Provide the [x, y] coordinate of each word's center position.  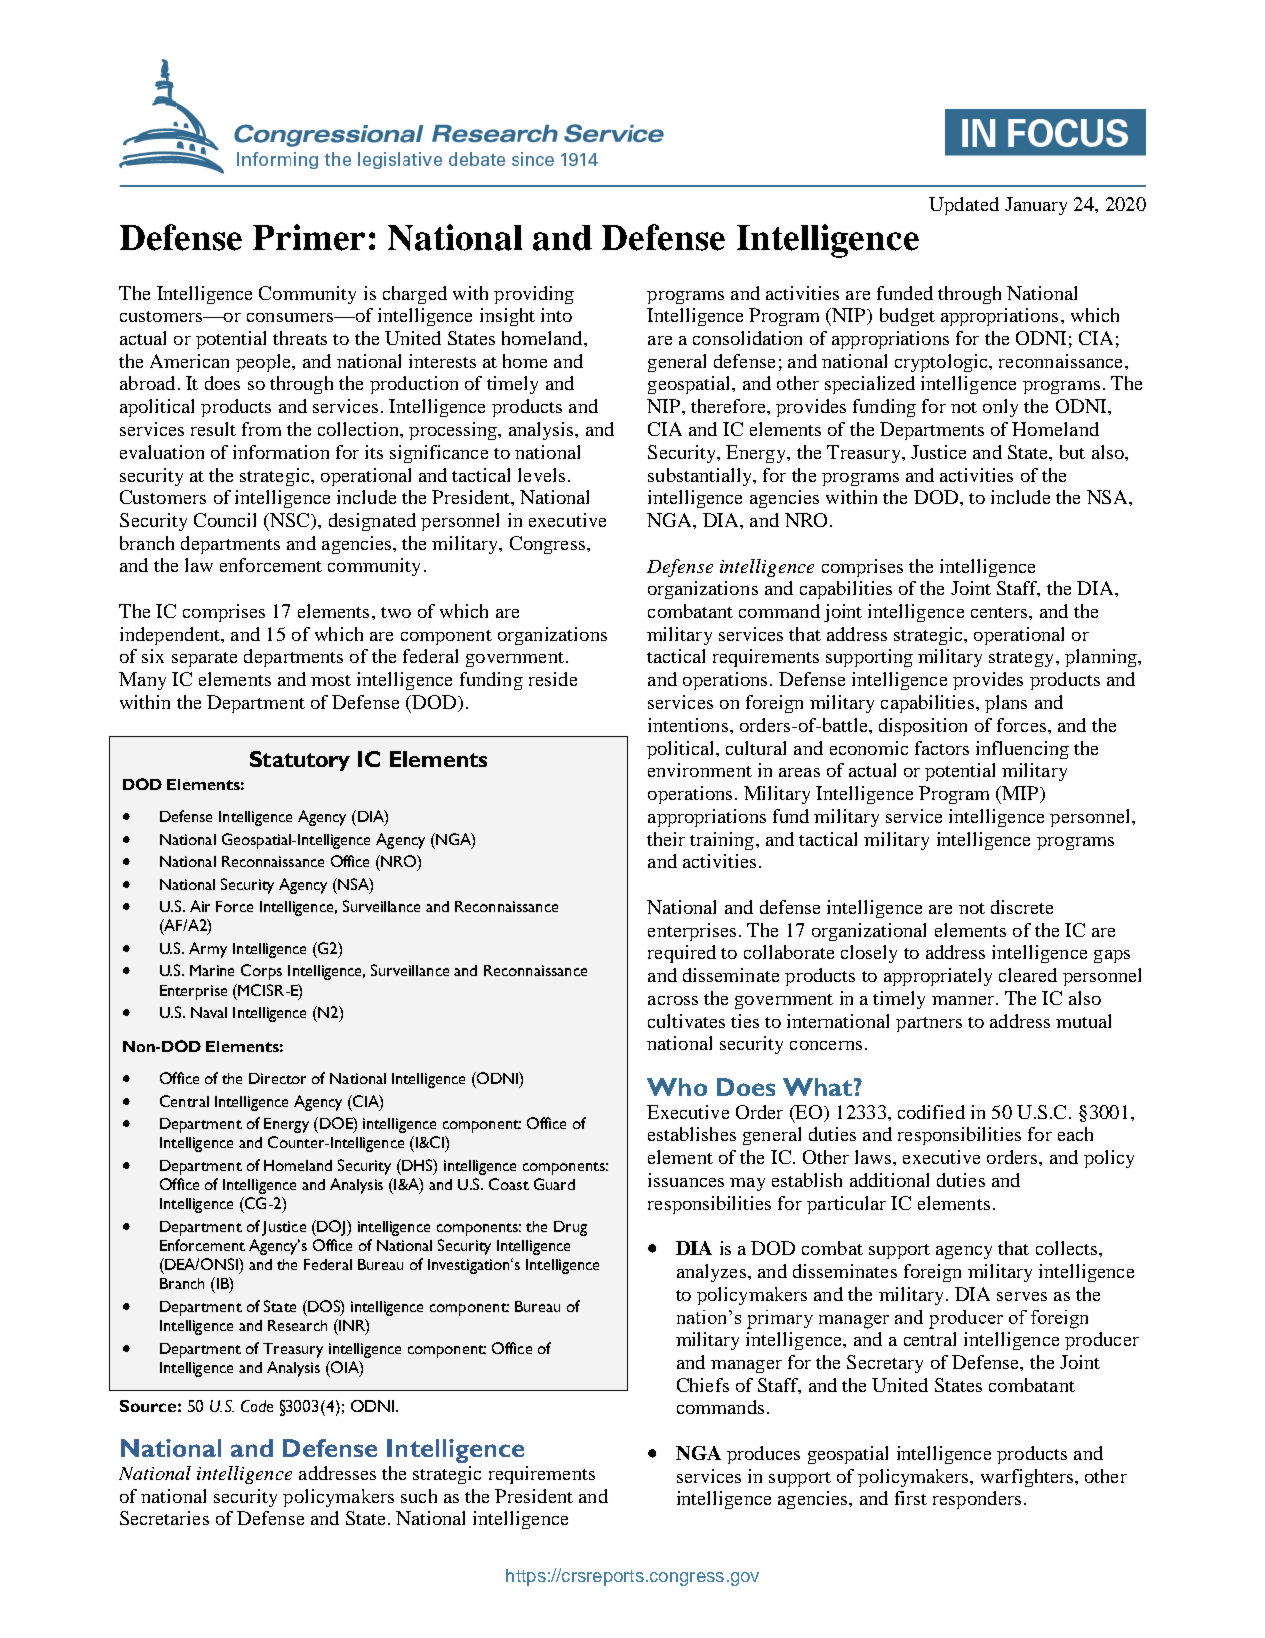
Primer [309, 237]
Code [257, 1406]
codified [931, 1112]
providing [534, 295]
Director [277, 1078]
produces [763, 1455]
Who [677, 1087]
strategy [1021, 659]
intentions [688, 725]
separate [204, 659]
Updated [964, 206]
